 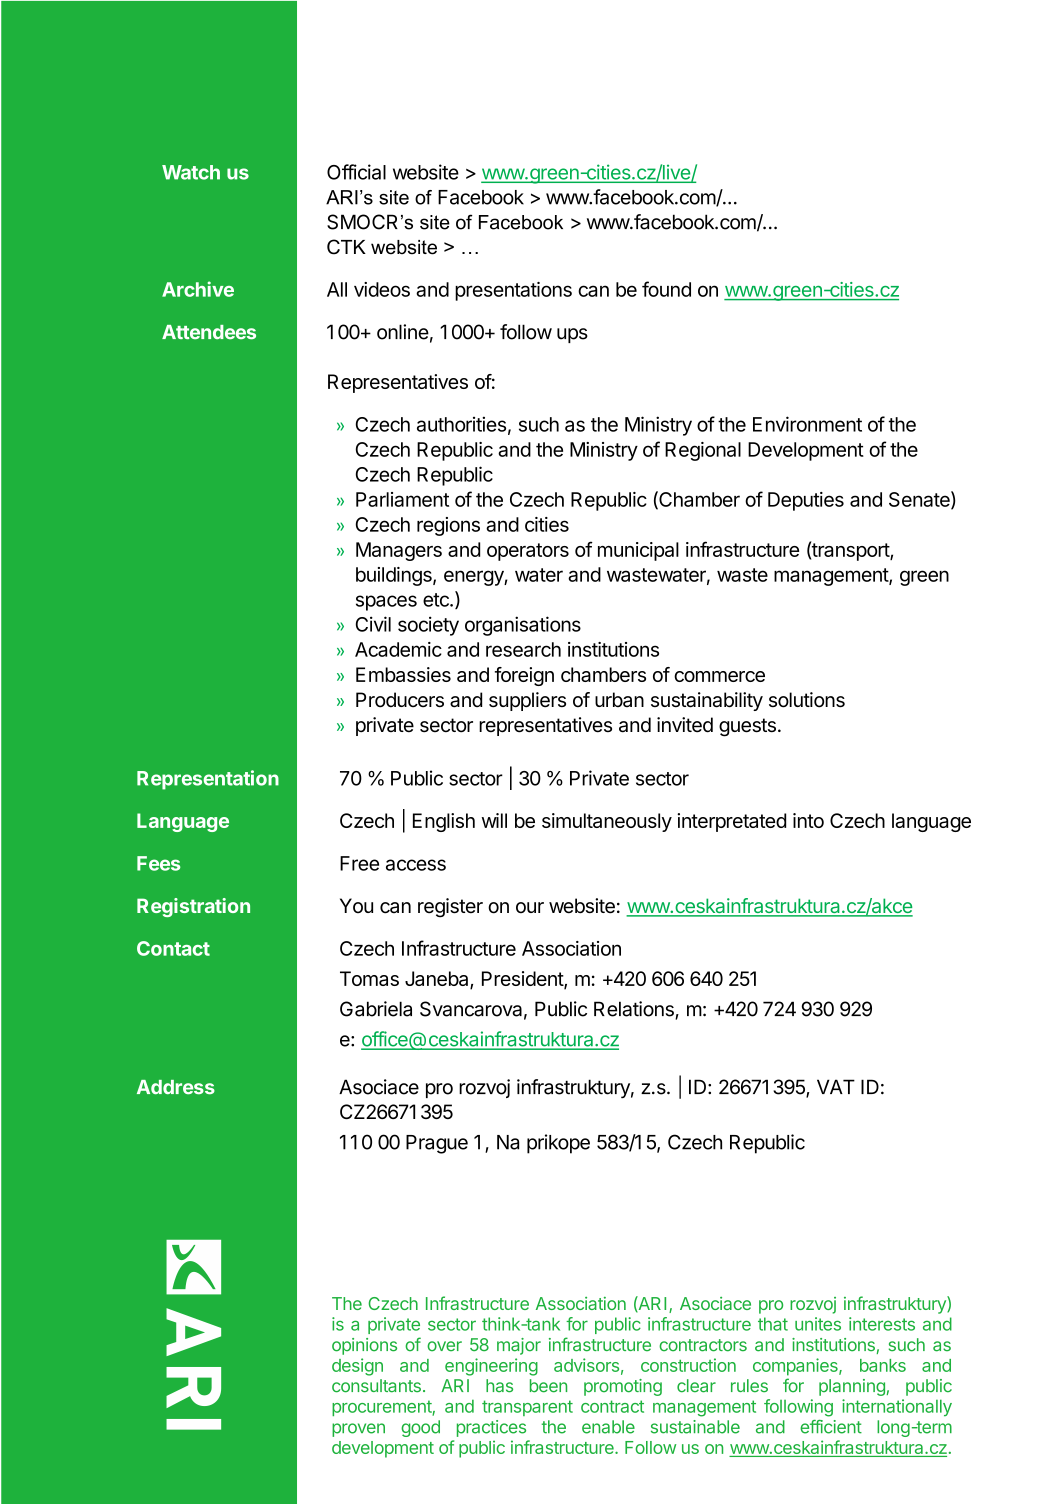 What do you see at coordinates (807, 700) in the screenshot?
I see `solutions` at bounding box center [807, 700].
